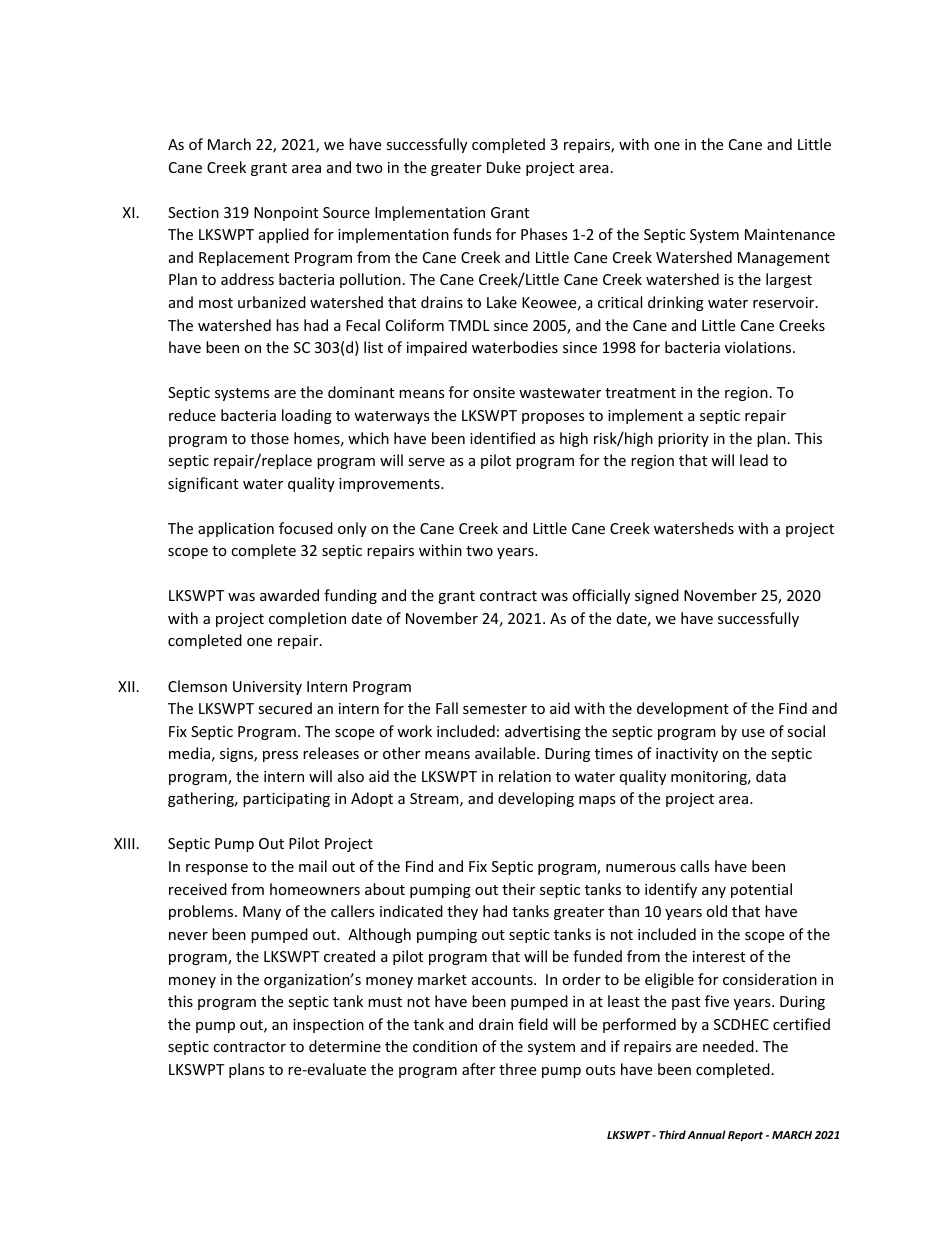  What do you see at coordinates (759, 347) in the page?
I see `violations` at bounding box center [759, 347].
